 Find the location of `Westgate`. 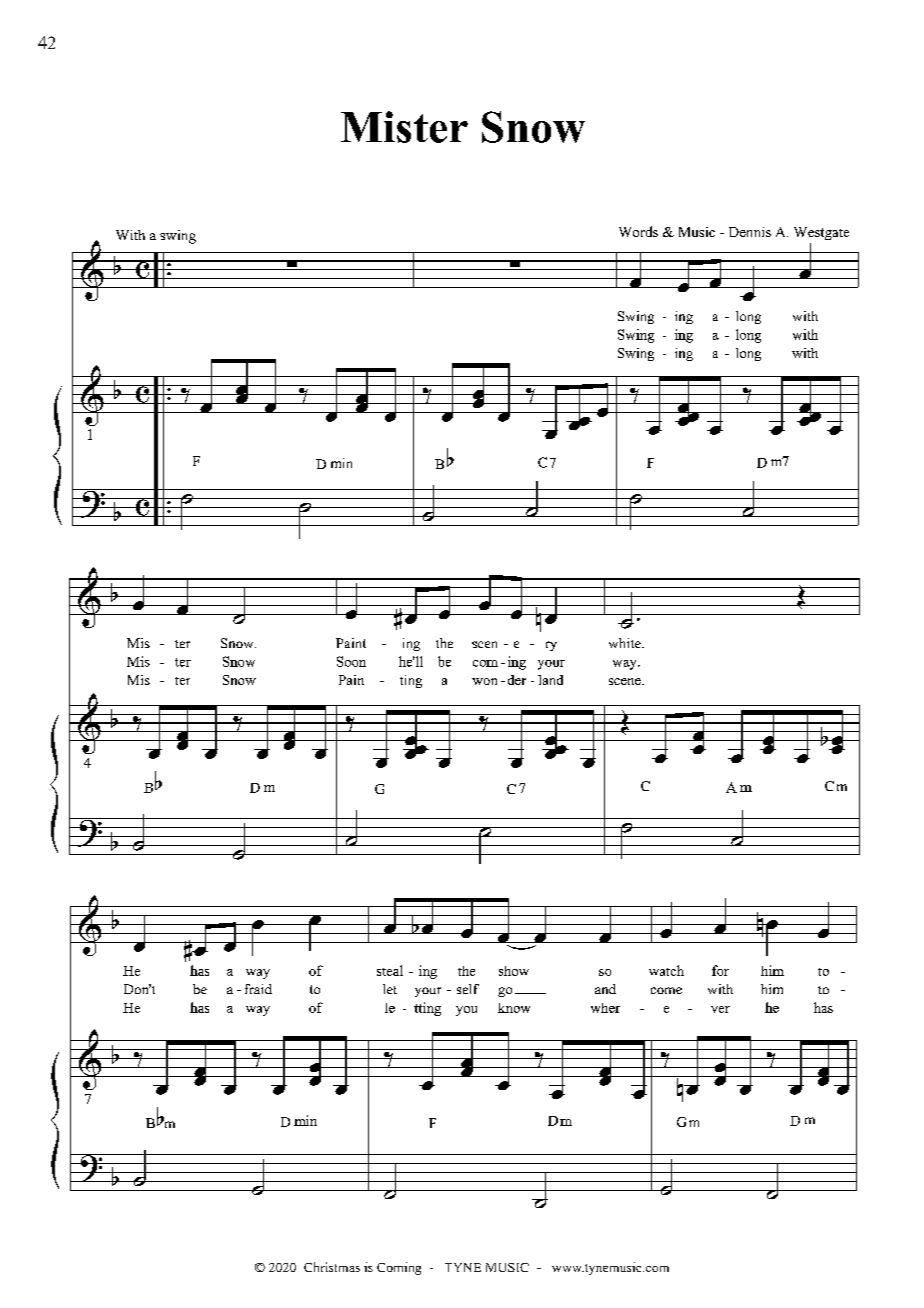

Westgate is located at coordinates (821, 233).
